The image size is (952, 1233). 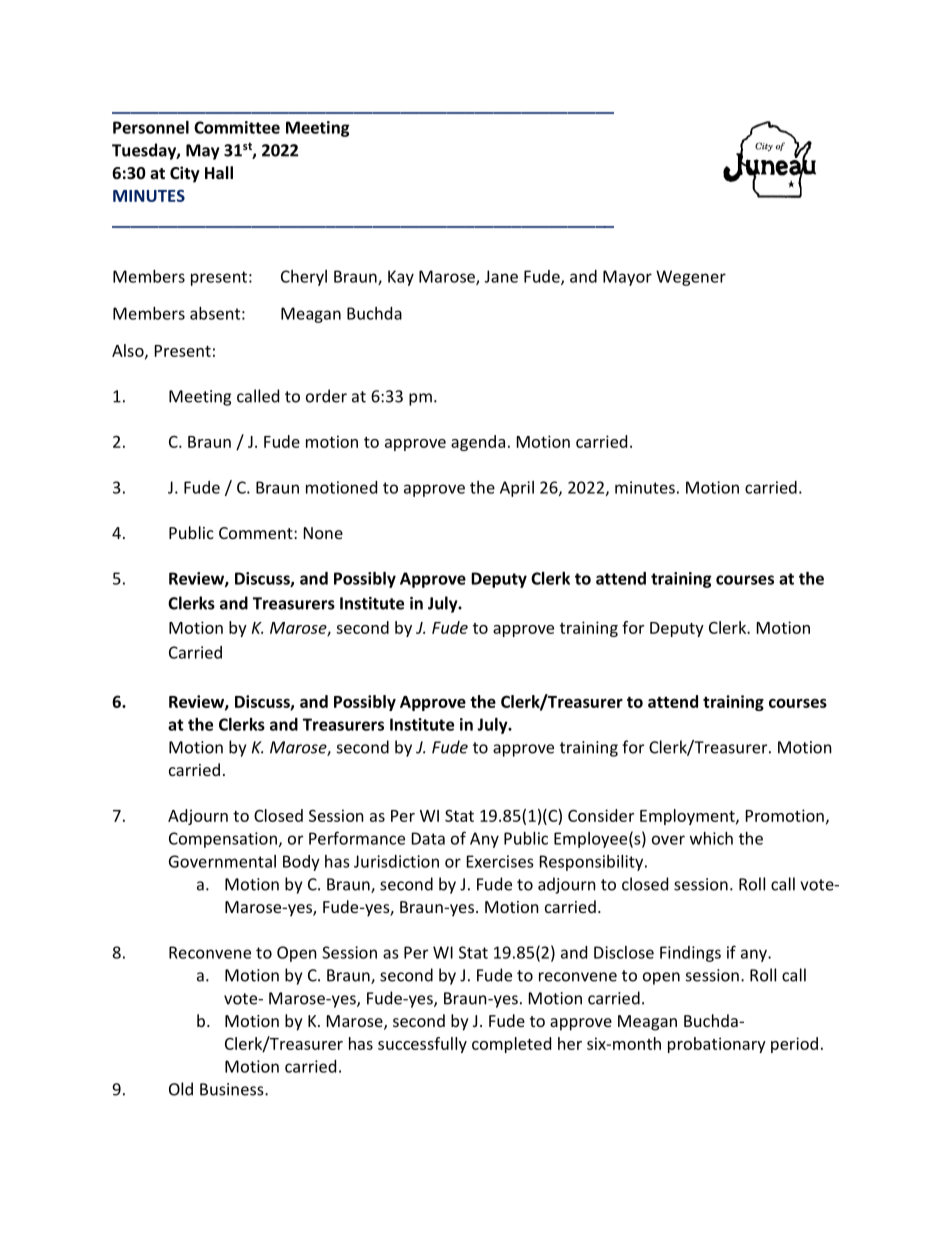 What do you see at coordinates (323, 533) in the image?
I see `None` at bounding box center [323, 533].
